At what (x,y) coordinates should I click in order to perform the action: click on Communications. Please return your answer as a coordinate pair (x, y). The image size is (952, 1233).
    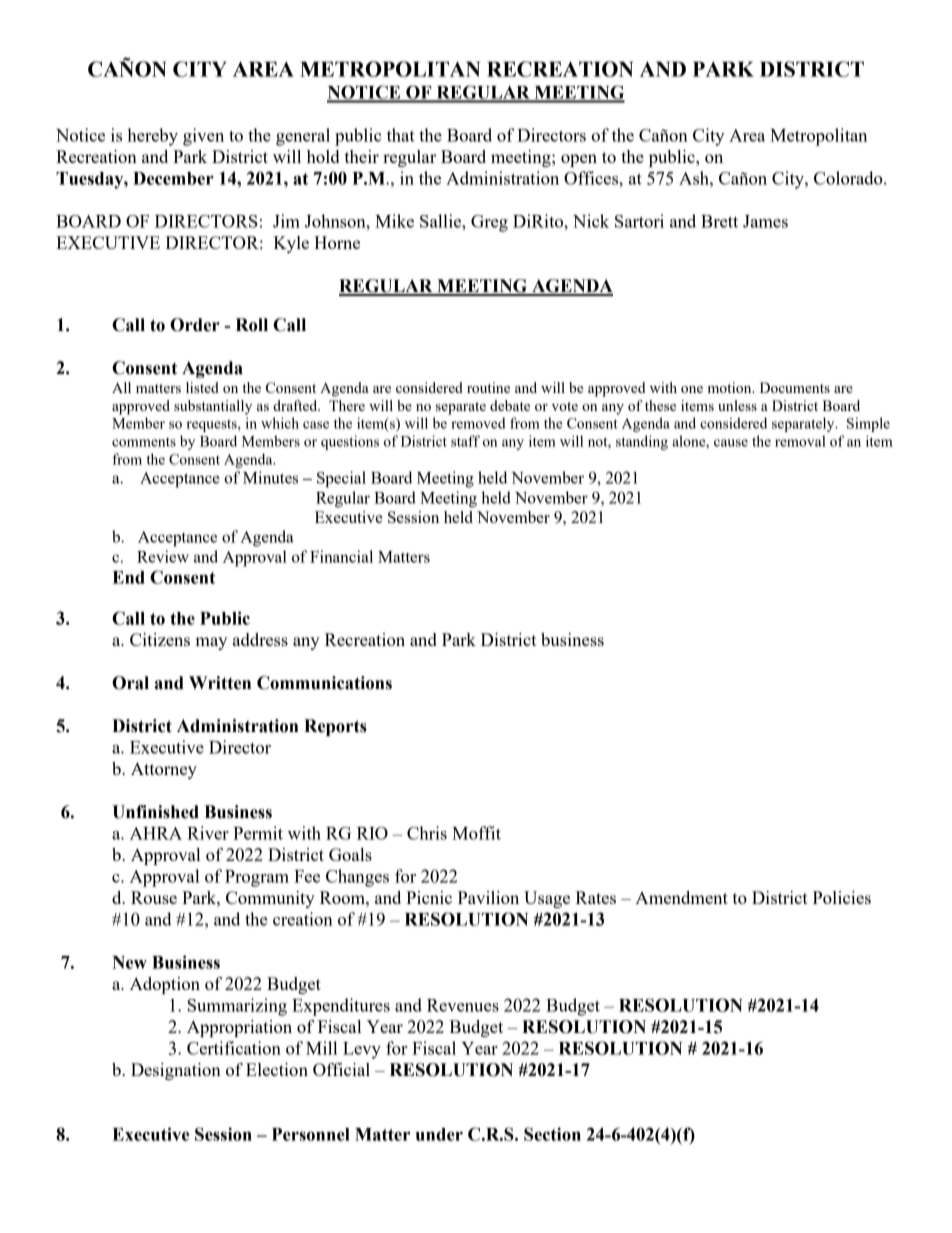
    Looking at the image, I should click on (324, 683).
